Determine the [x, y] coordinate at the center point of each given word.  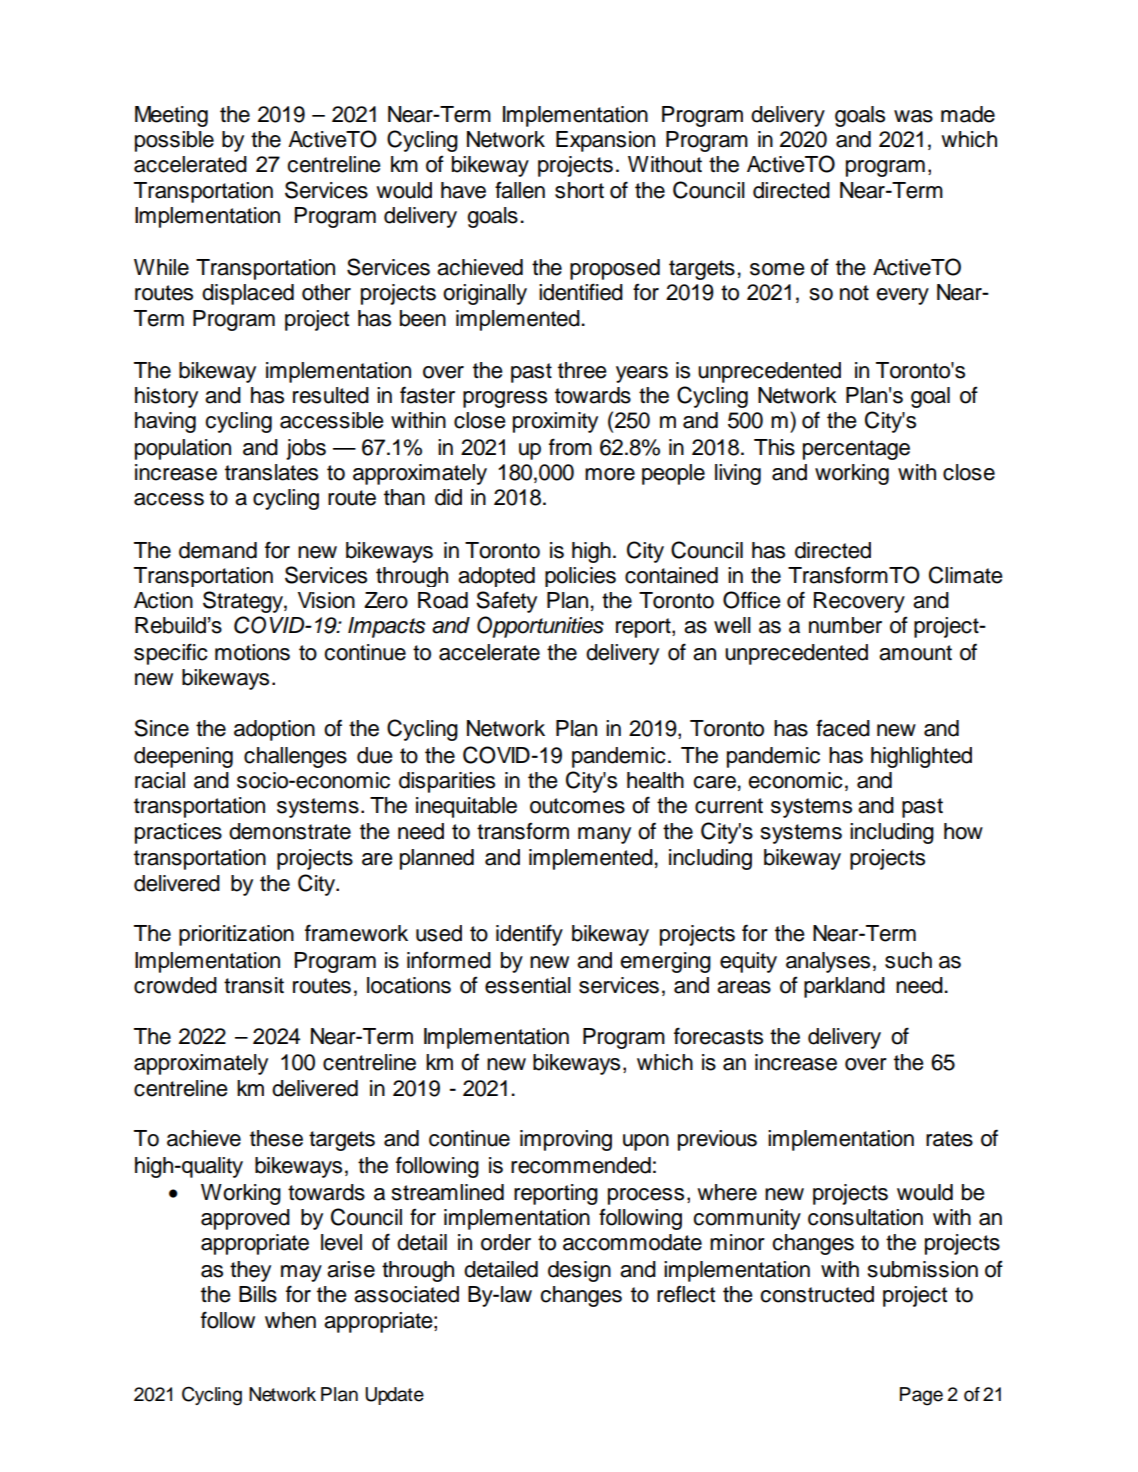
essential [528, 985]
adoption [274, 730]
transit [254, 985]
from [570, 447]
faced [843, 728]
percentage [856, 450]
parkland [844, 987]
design [579, 1271]
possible [174, 141]
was [913, 116]
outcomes [577, 806]
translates [271, 472]
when [290, 1320]
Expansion [605, 141]
